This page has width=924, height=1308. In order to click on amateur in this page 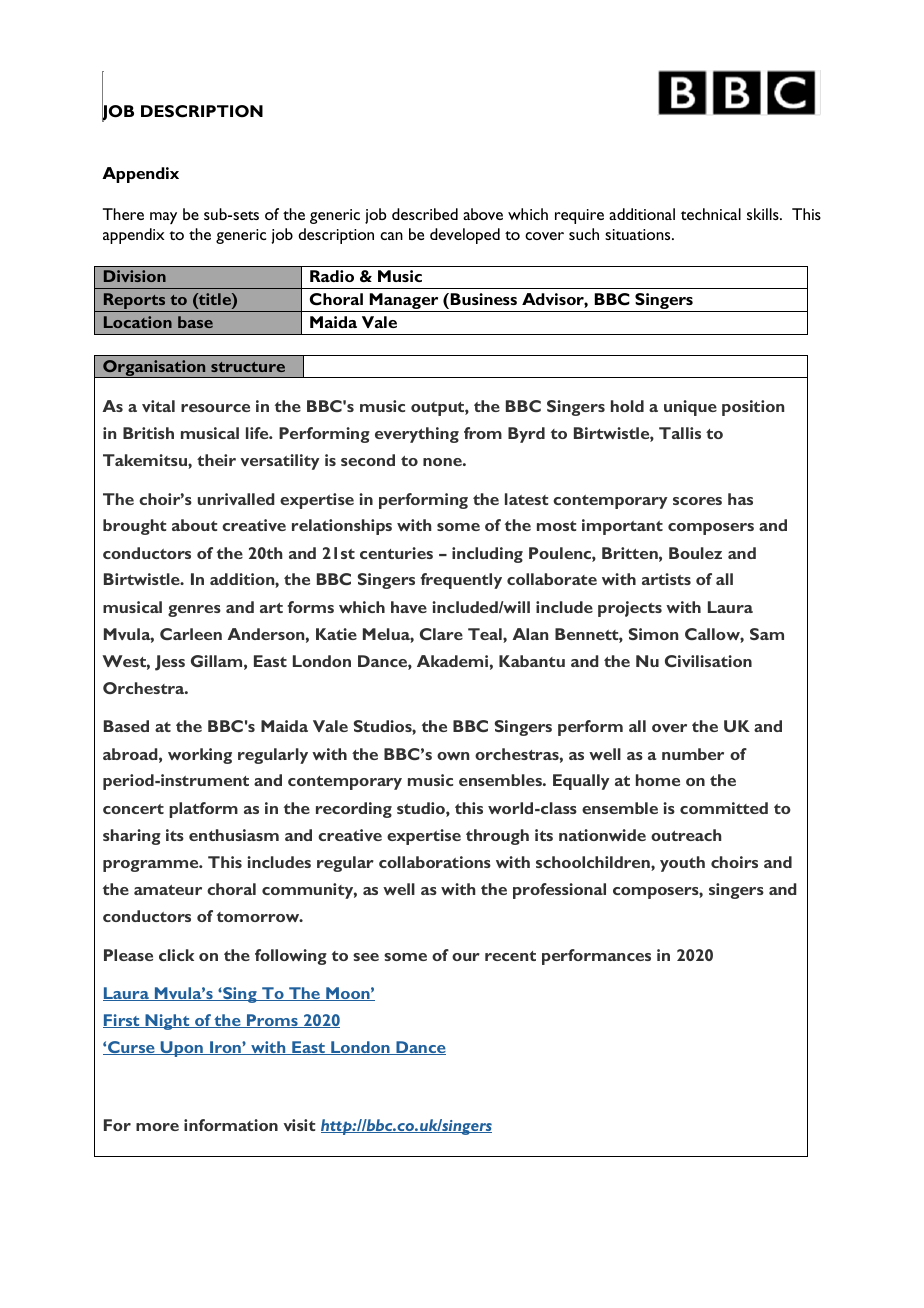, I will do `click(168, 890)`.
